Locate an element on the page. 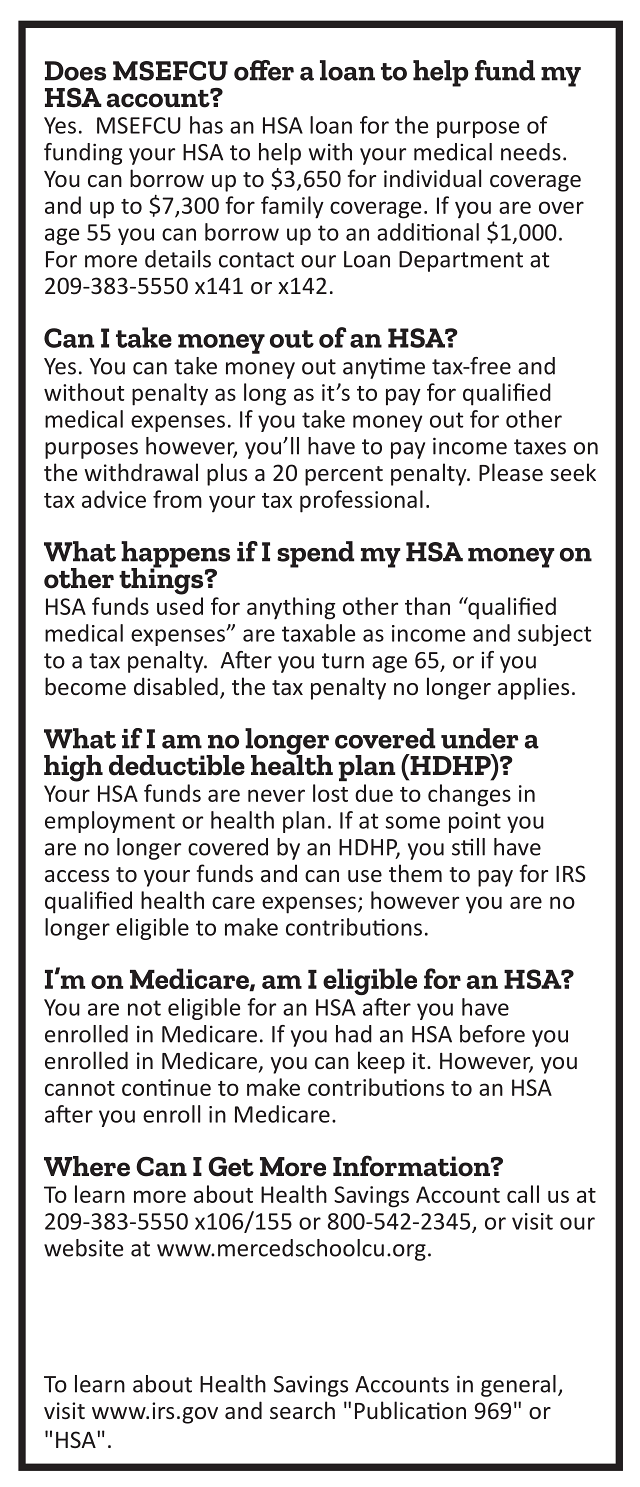  had is located at coordinates (354, 1034).
